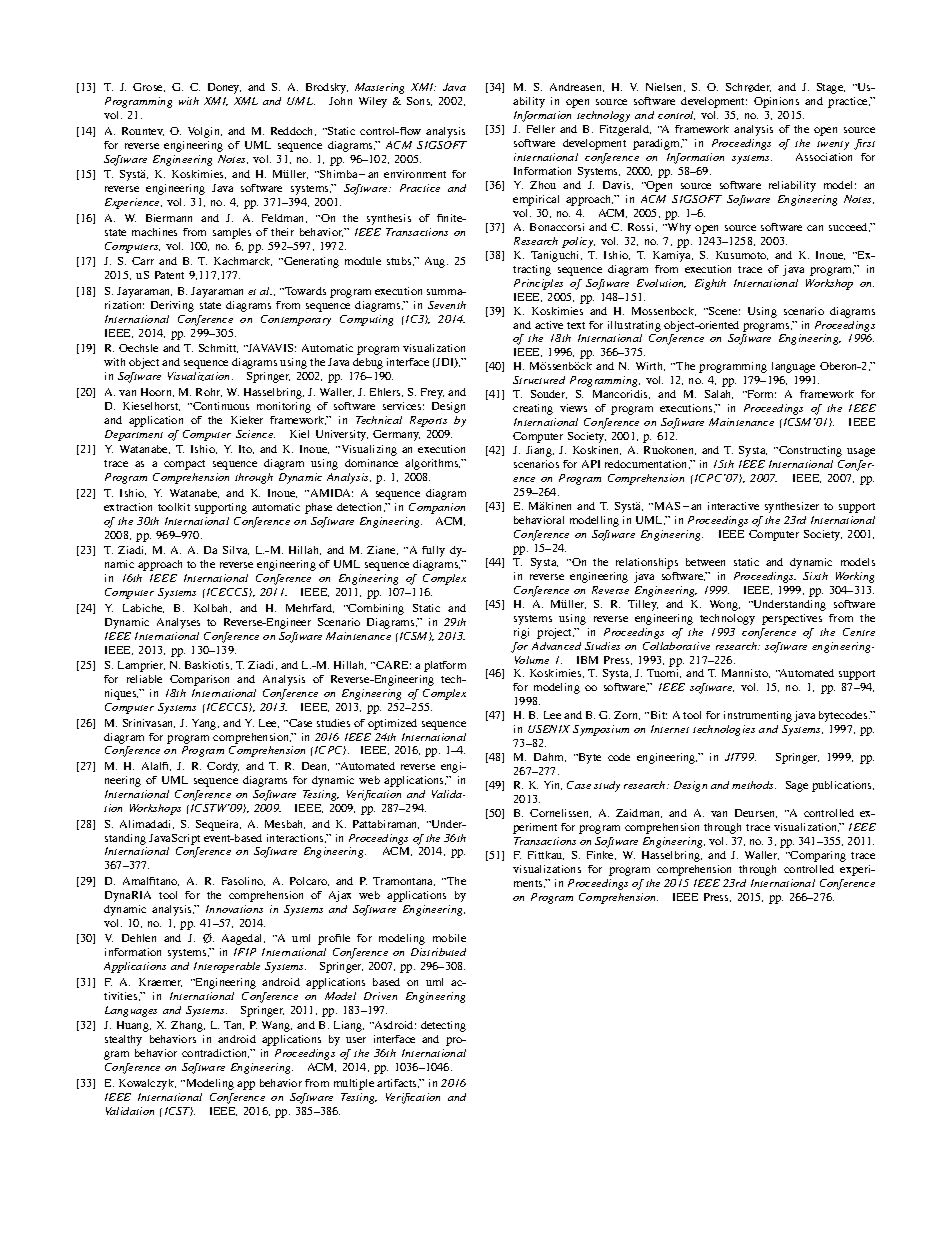 The image size is (952, 1233). Describe the element at coordinates (246, 101) in the screenshot. I see `XML` at that location.
